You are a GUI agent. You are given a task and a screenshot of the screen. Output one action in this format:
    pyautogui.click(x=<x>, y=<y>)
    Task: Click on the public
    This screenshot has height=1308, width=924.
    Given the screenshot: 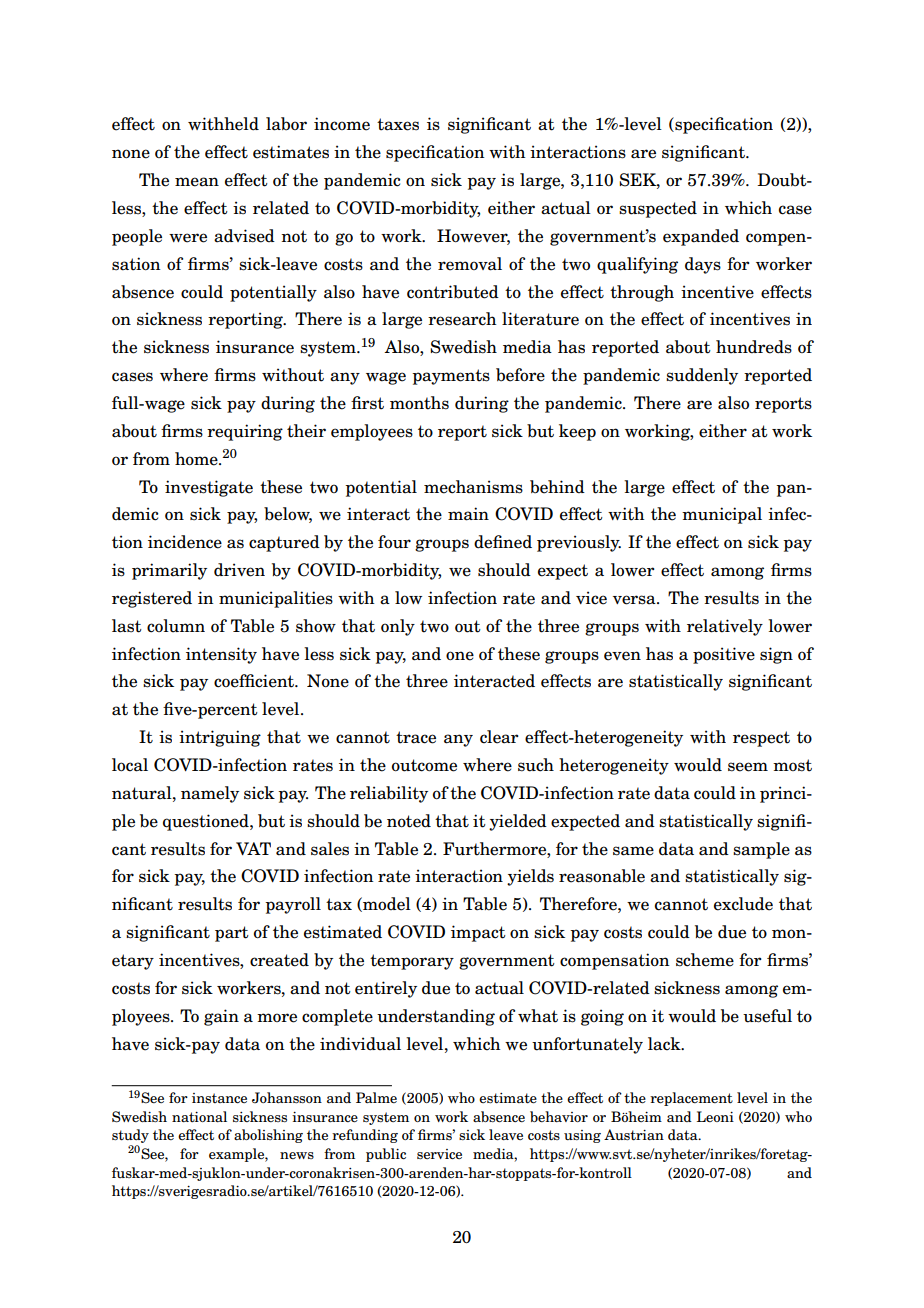 What is the action you would take?
    pyautogui.click(x=386, y=1155)
